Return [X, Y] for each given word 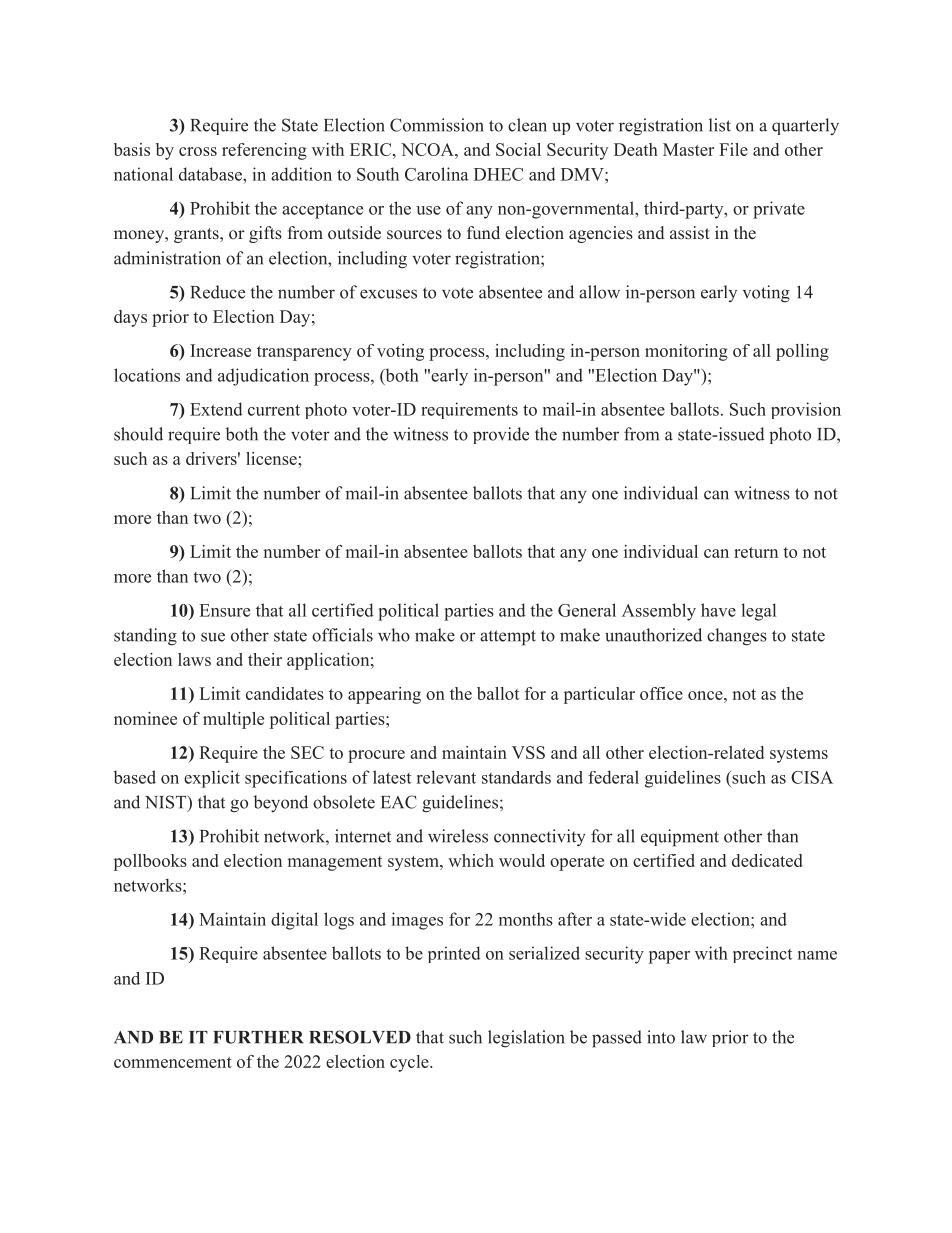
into [661, 1037]
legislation [526, 1039]
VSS [528, 752]
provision [806, 410]
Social [518, 149]
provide [501, 435]
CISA [812, 777]
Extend [216, 409]
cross [198, 151]
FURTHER [258, 1037]
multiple [233, 720]
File [733, 149]
